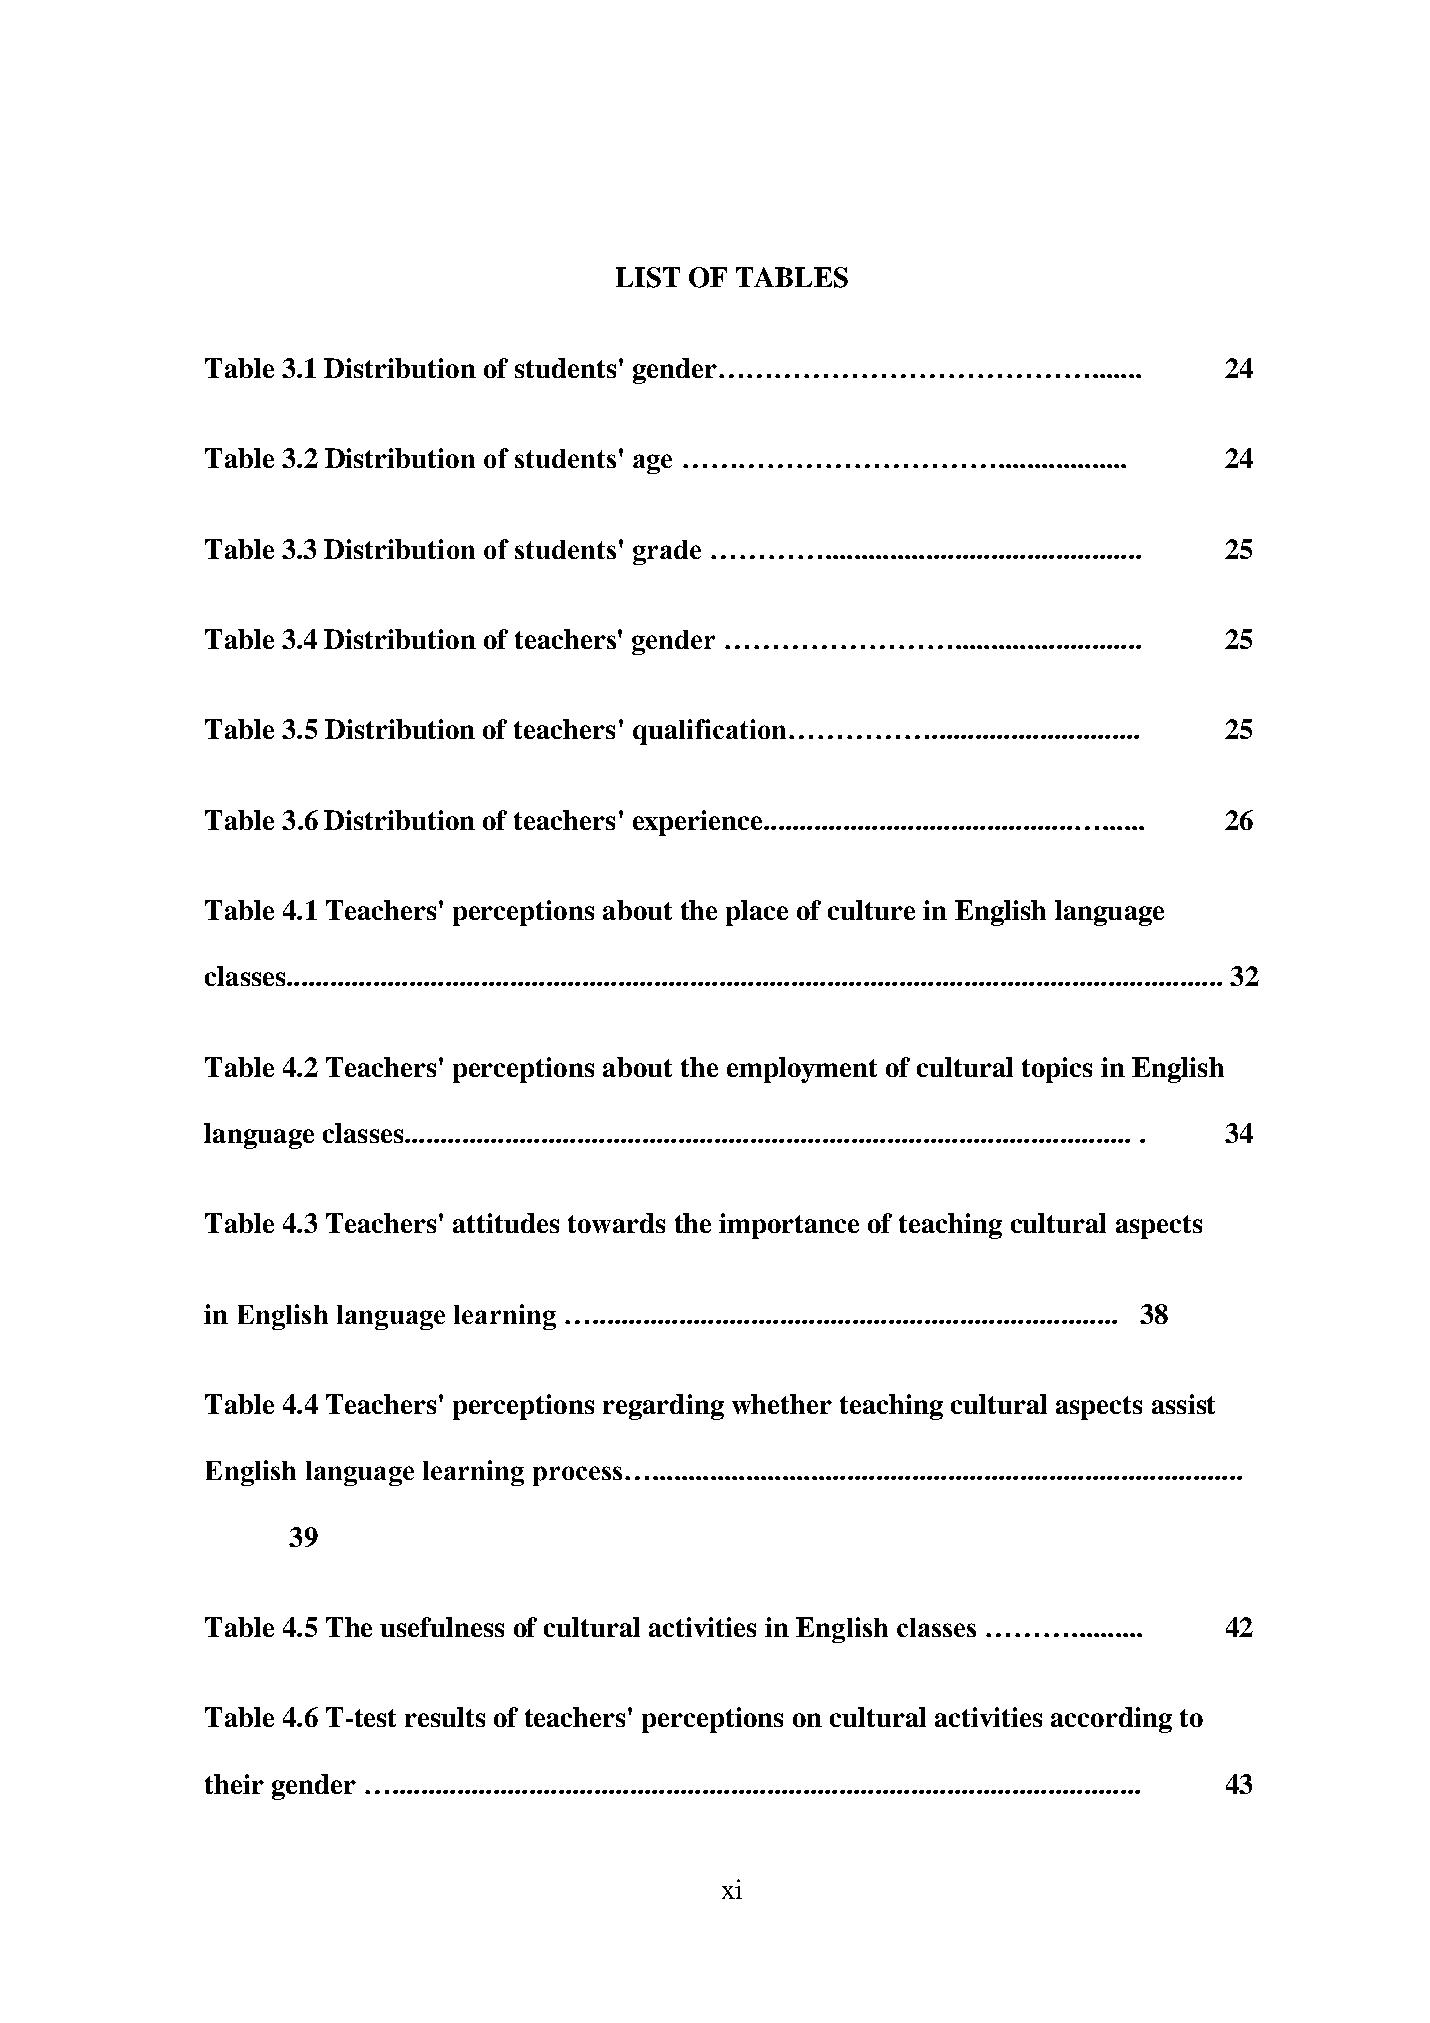 The image size is (1430, 2023). What do you see at coordinates (648, 277) in the screenshot?
I see `LIST` at bounding box center [648, 277].
